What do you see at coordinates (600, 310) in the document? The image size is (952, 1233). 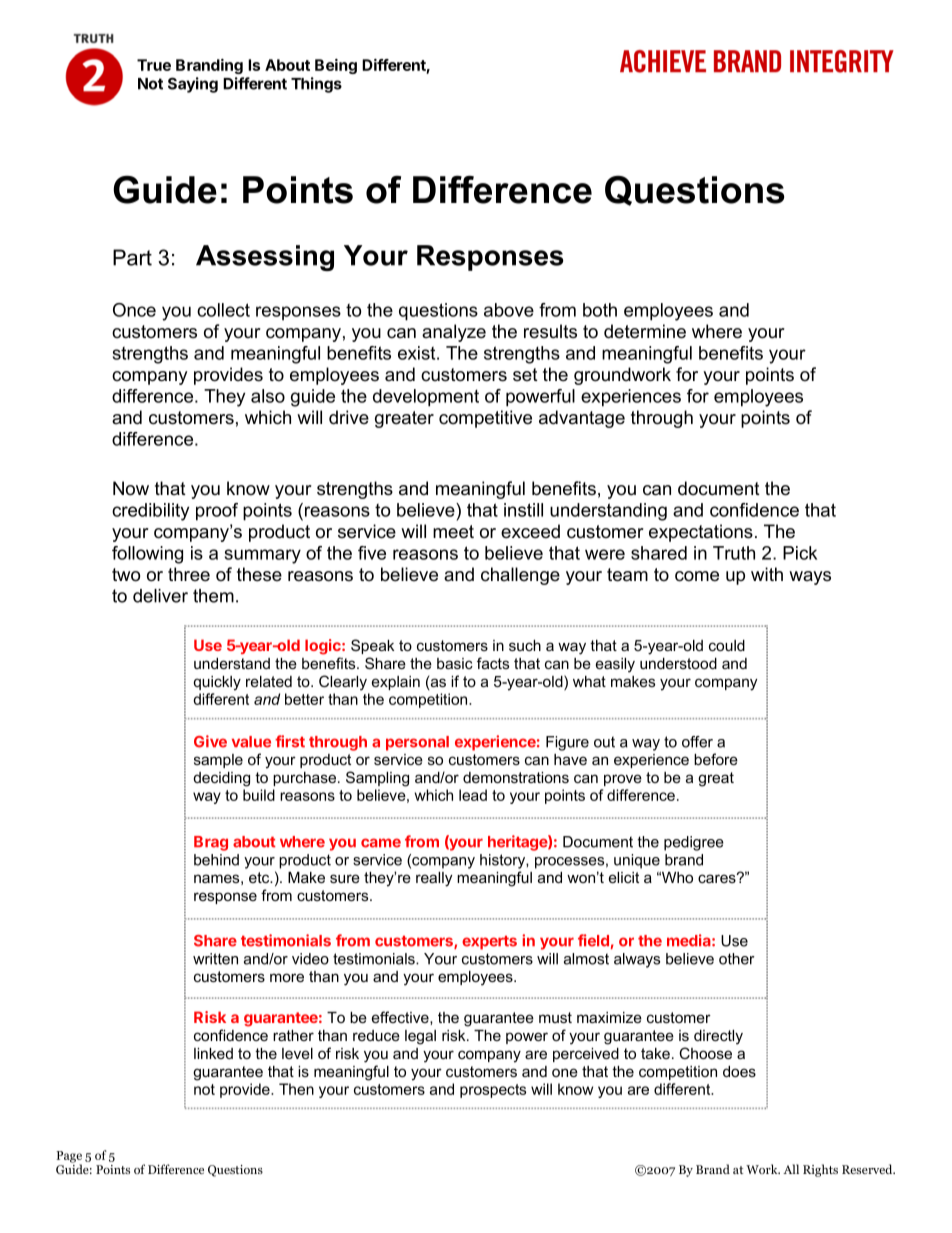 I see `both` at bounding box center [600, 310].
